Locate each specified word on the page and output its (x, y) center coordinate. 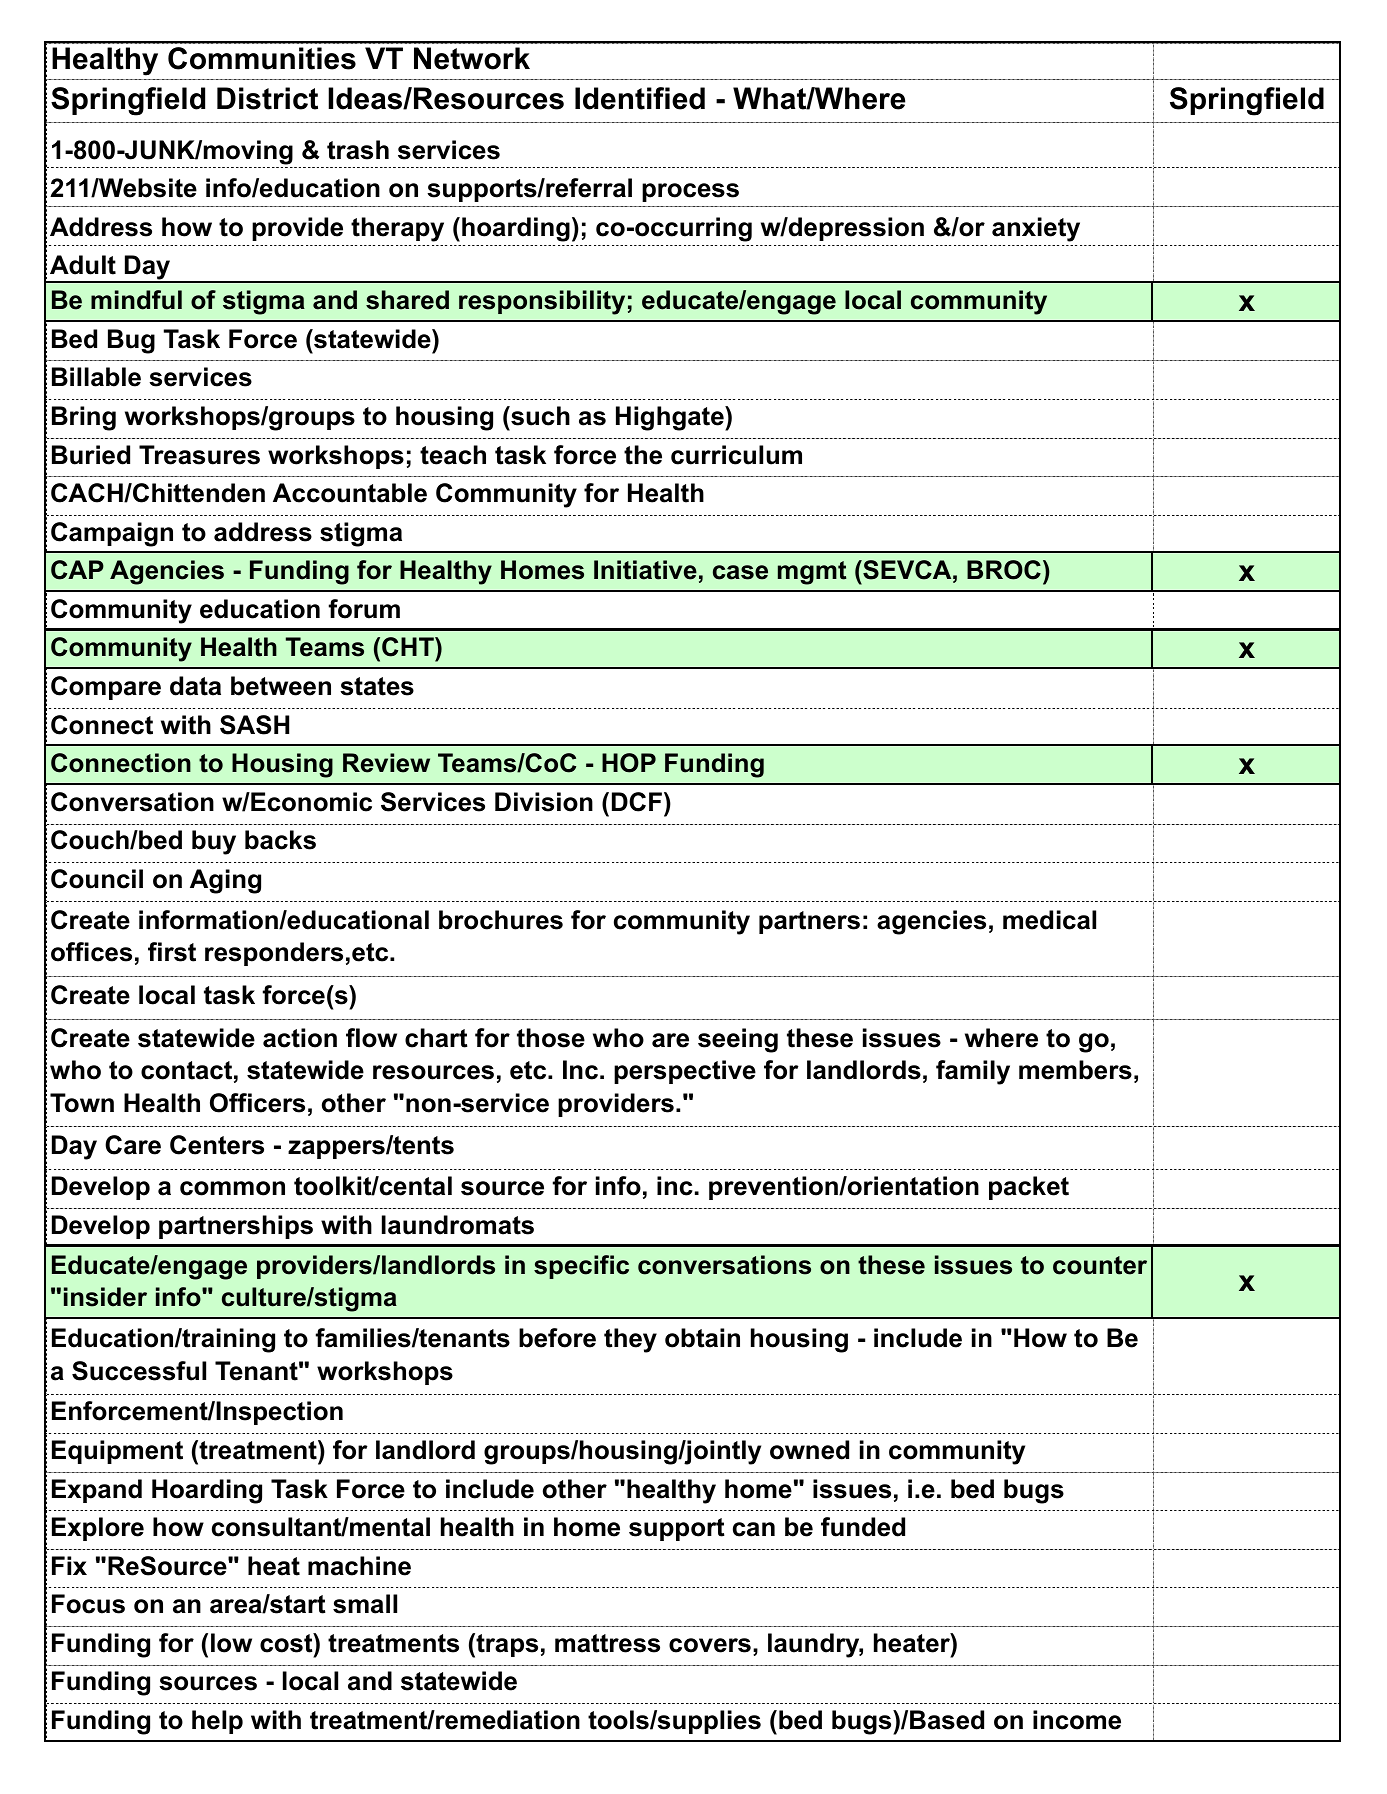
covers (710, 1645)
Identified (640, 98)
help (217, 1722)
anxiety (1036, 229)
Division (544, 802)
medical (1049, 920)
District (267, 98)
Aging (225, 881)
